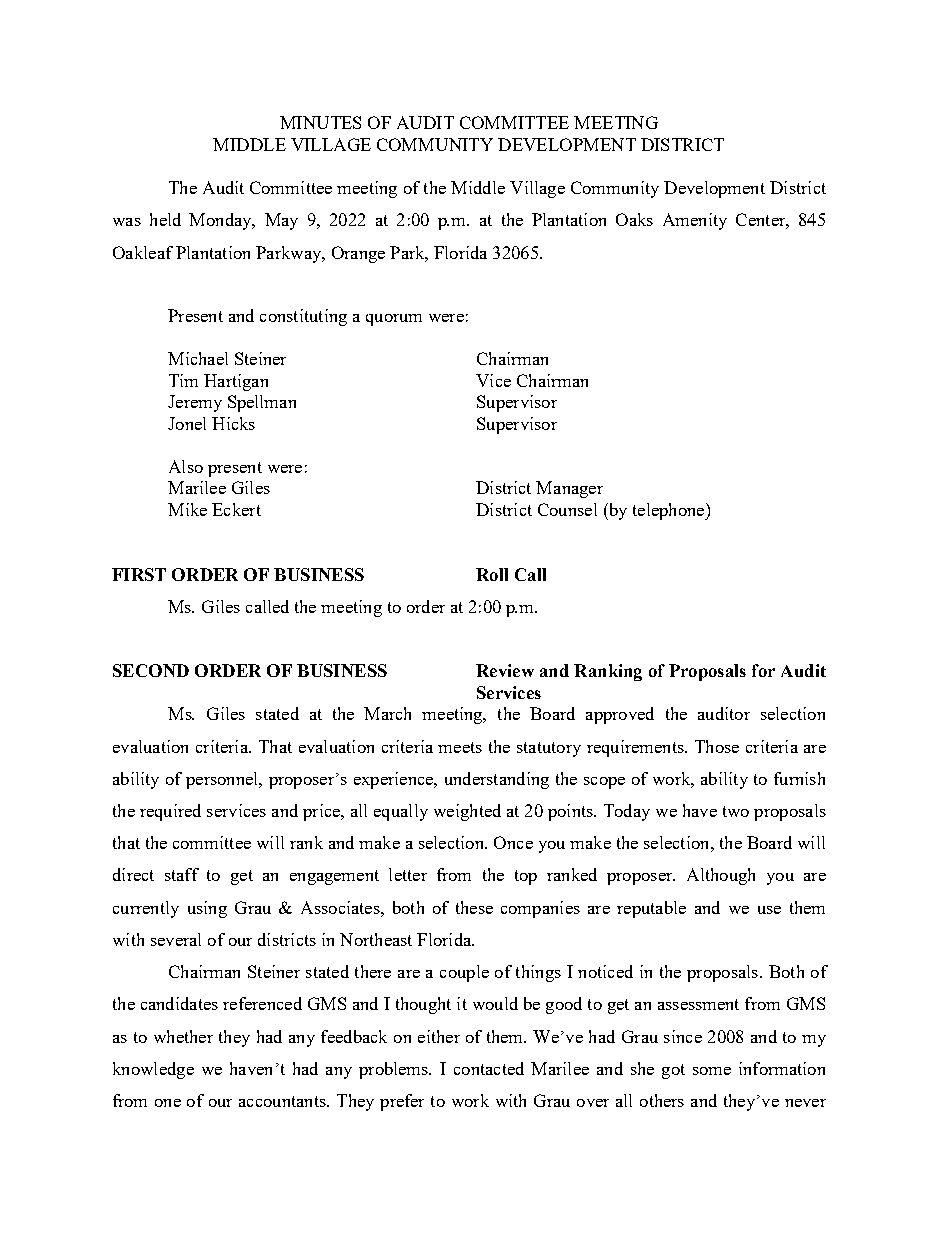  I want to click on telephone, so click(670, 511).
